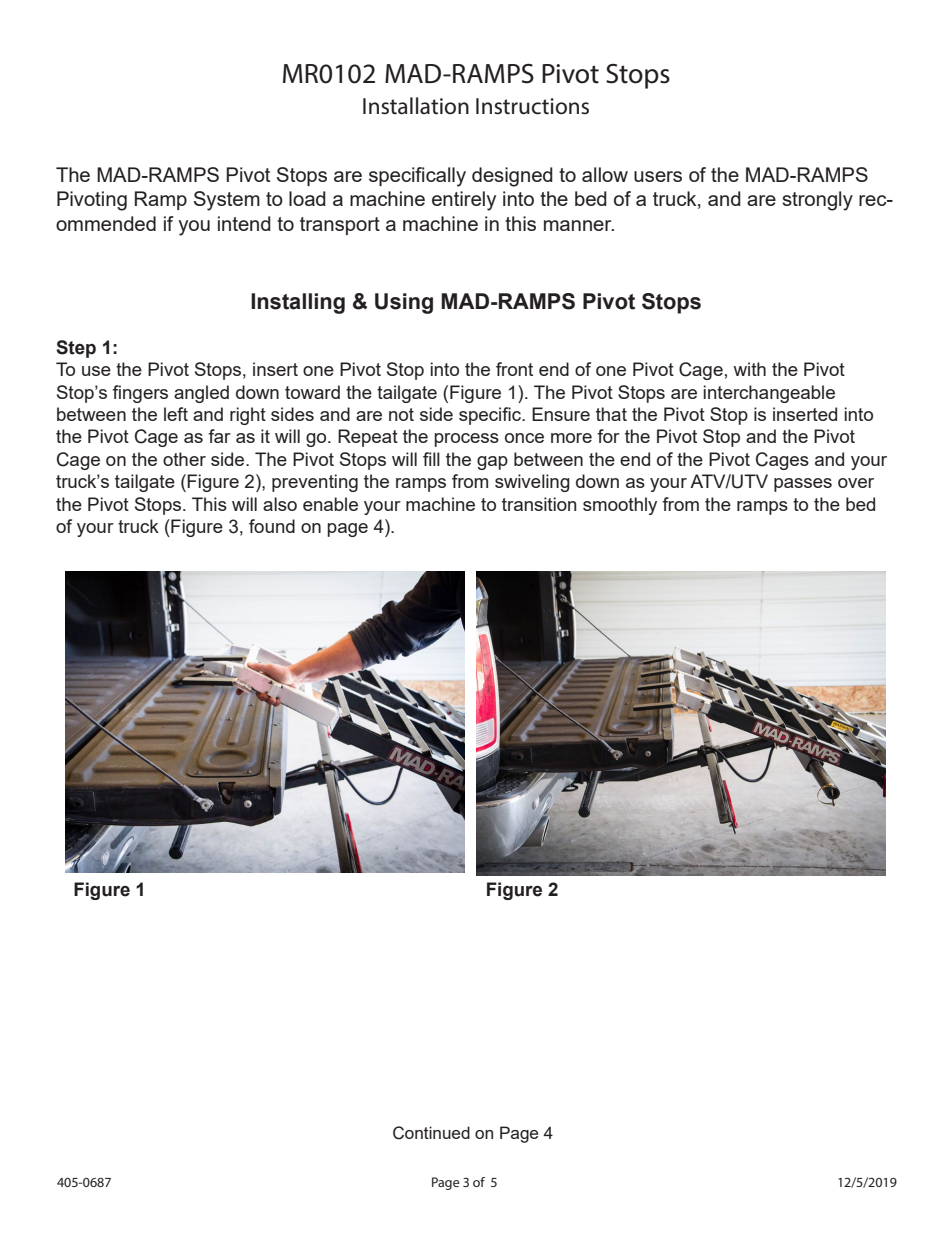 The height and width of the page is (1233, 952). Describe the element at coordinates (272, 526) in the page. I see `found` at that location.
